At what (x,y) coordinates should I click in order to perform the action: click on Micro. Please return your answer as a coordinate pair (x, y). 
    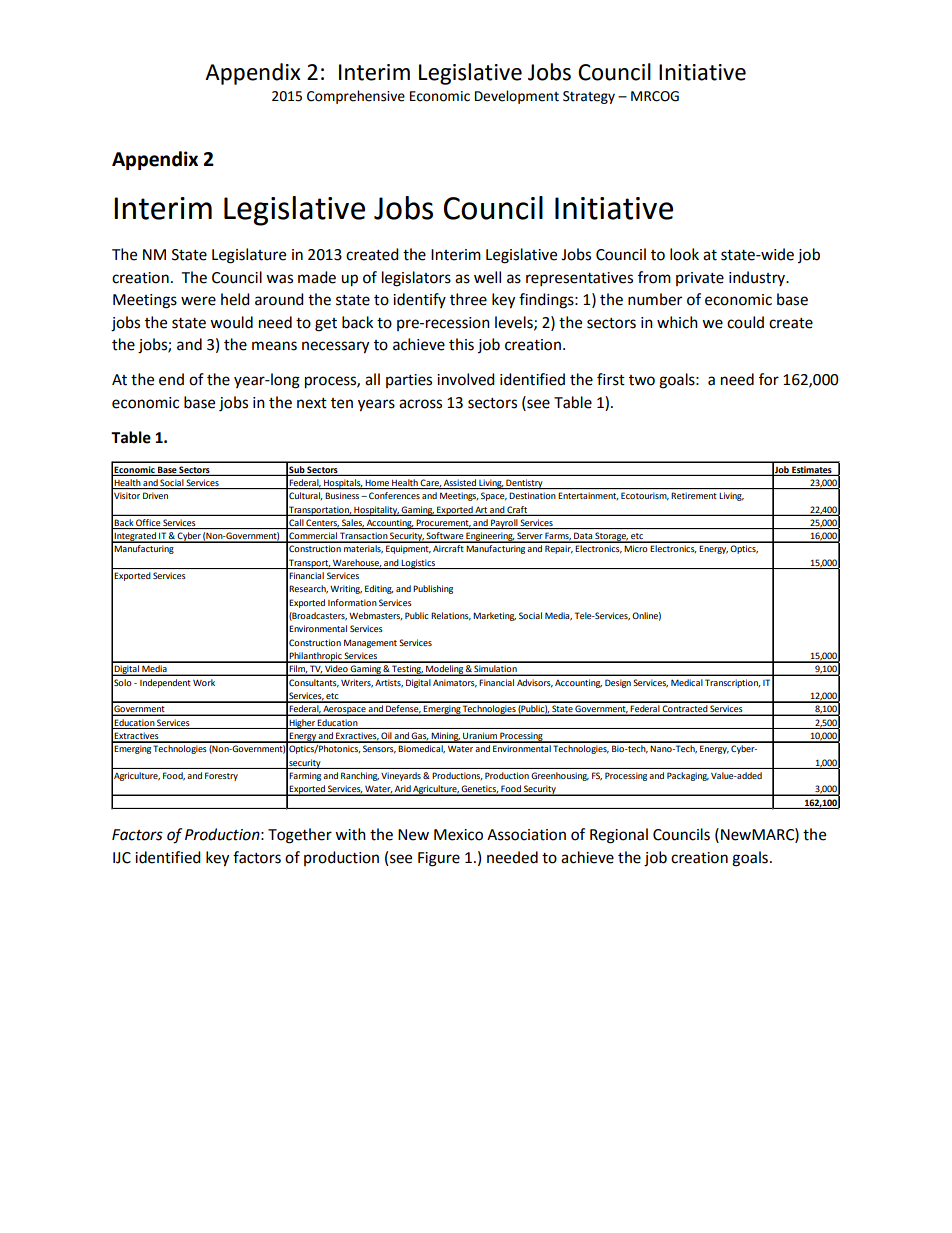
    Looking at the image, I should click on (636, 548).
